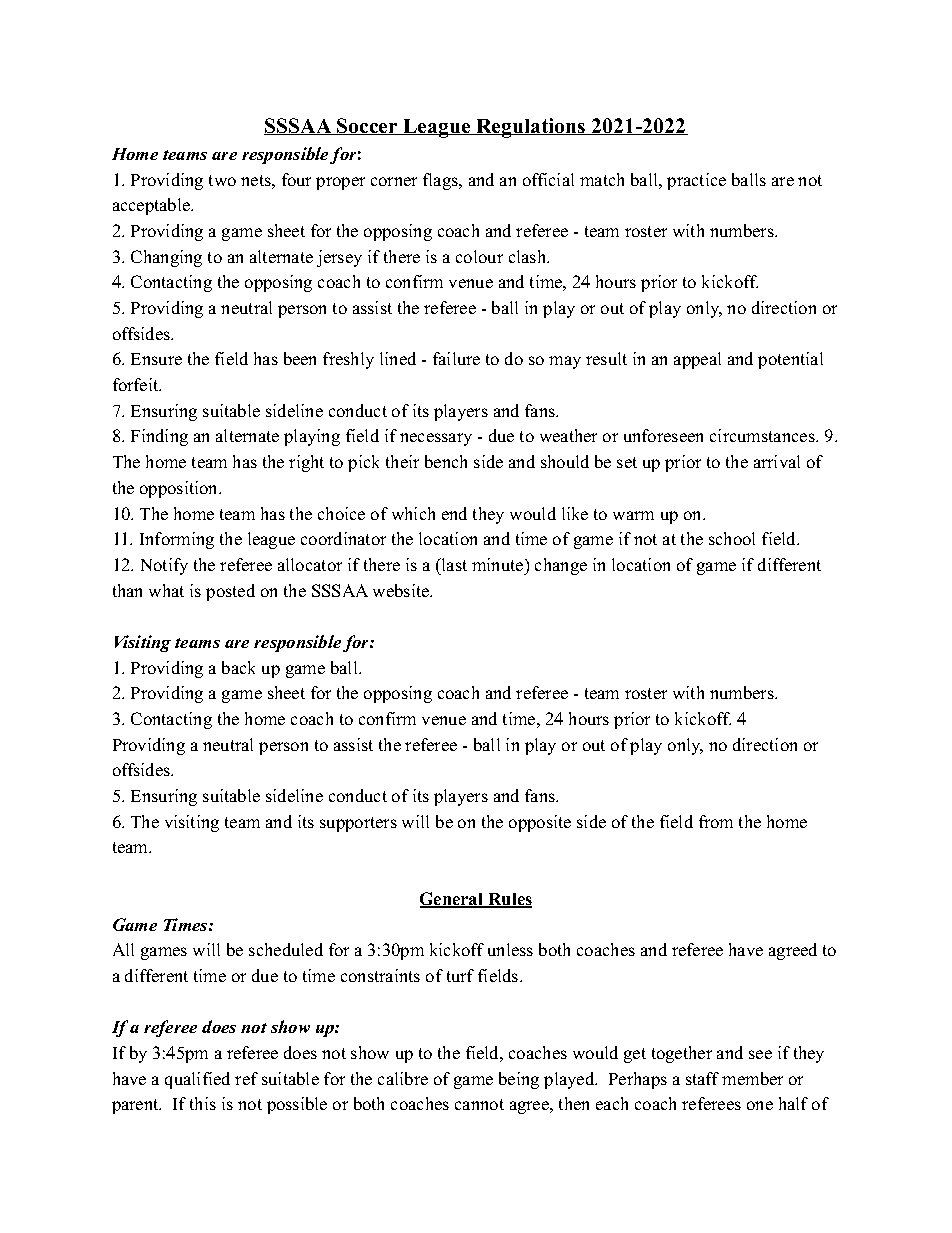 This page has width=952, height=1233. I want to click on two, so click(222, 180).
